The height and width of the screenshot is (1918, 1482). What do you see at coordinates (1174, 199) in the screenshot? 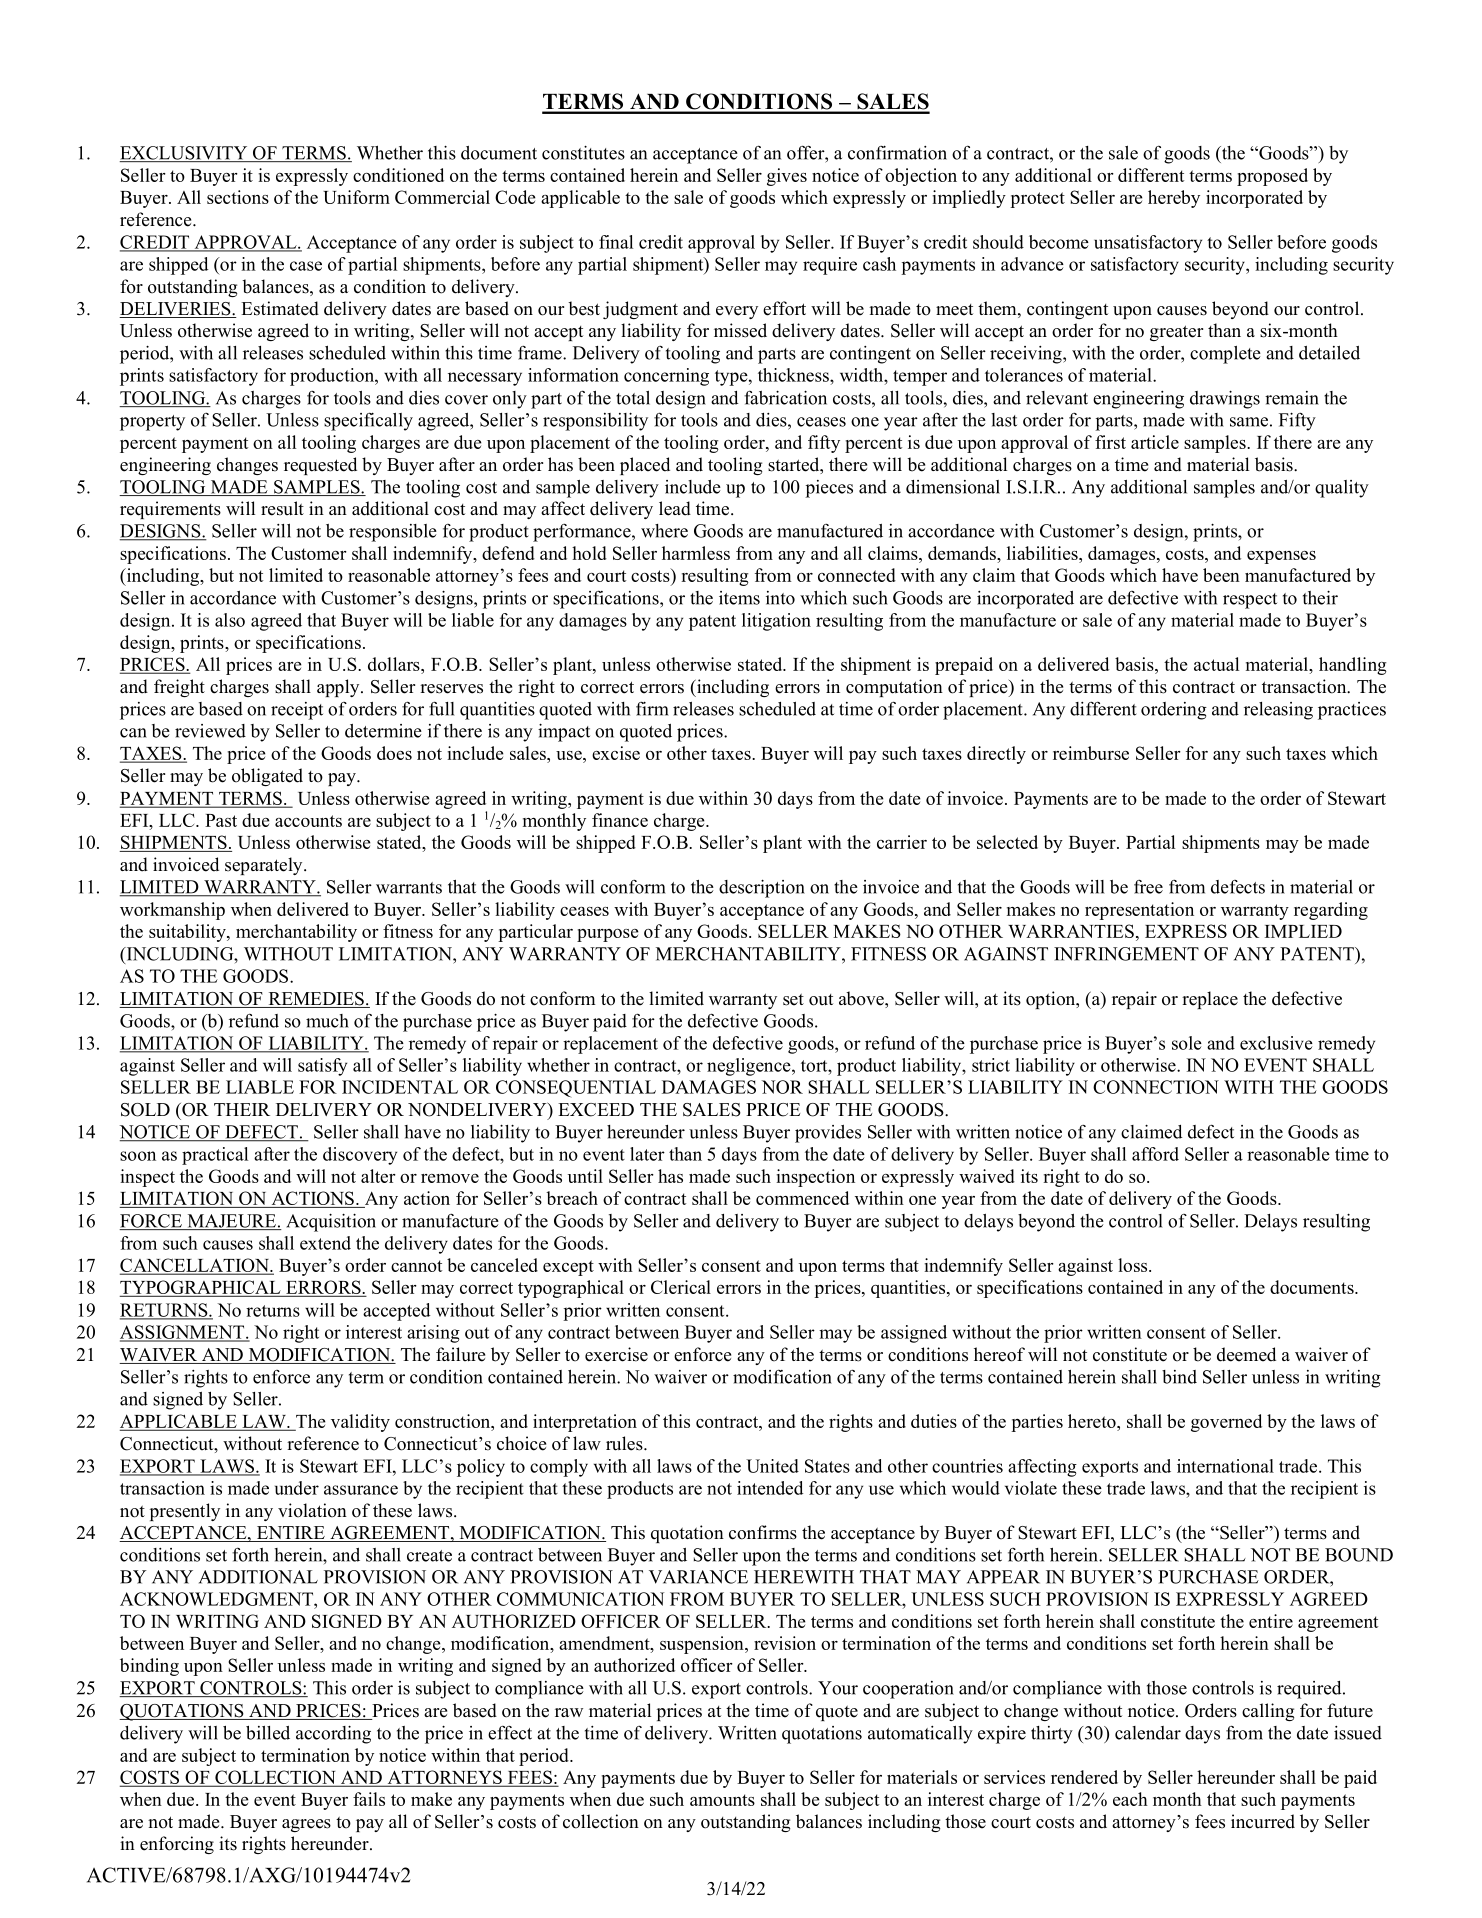
I see `hereby` at bounding box center [1174, 199].
